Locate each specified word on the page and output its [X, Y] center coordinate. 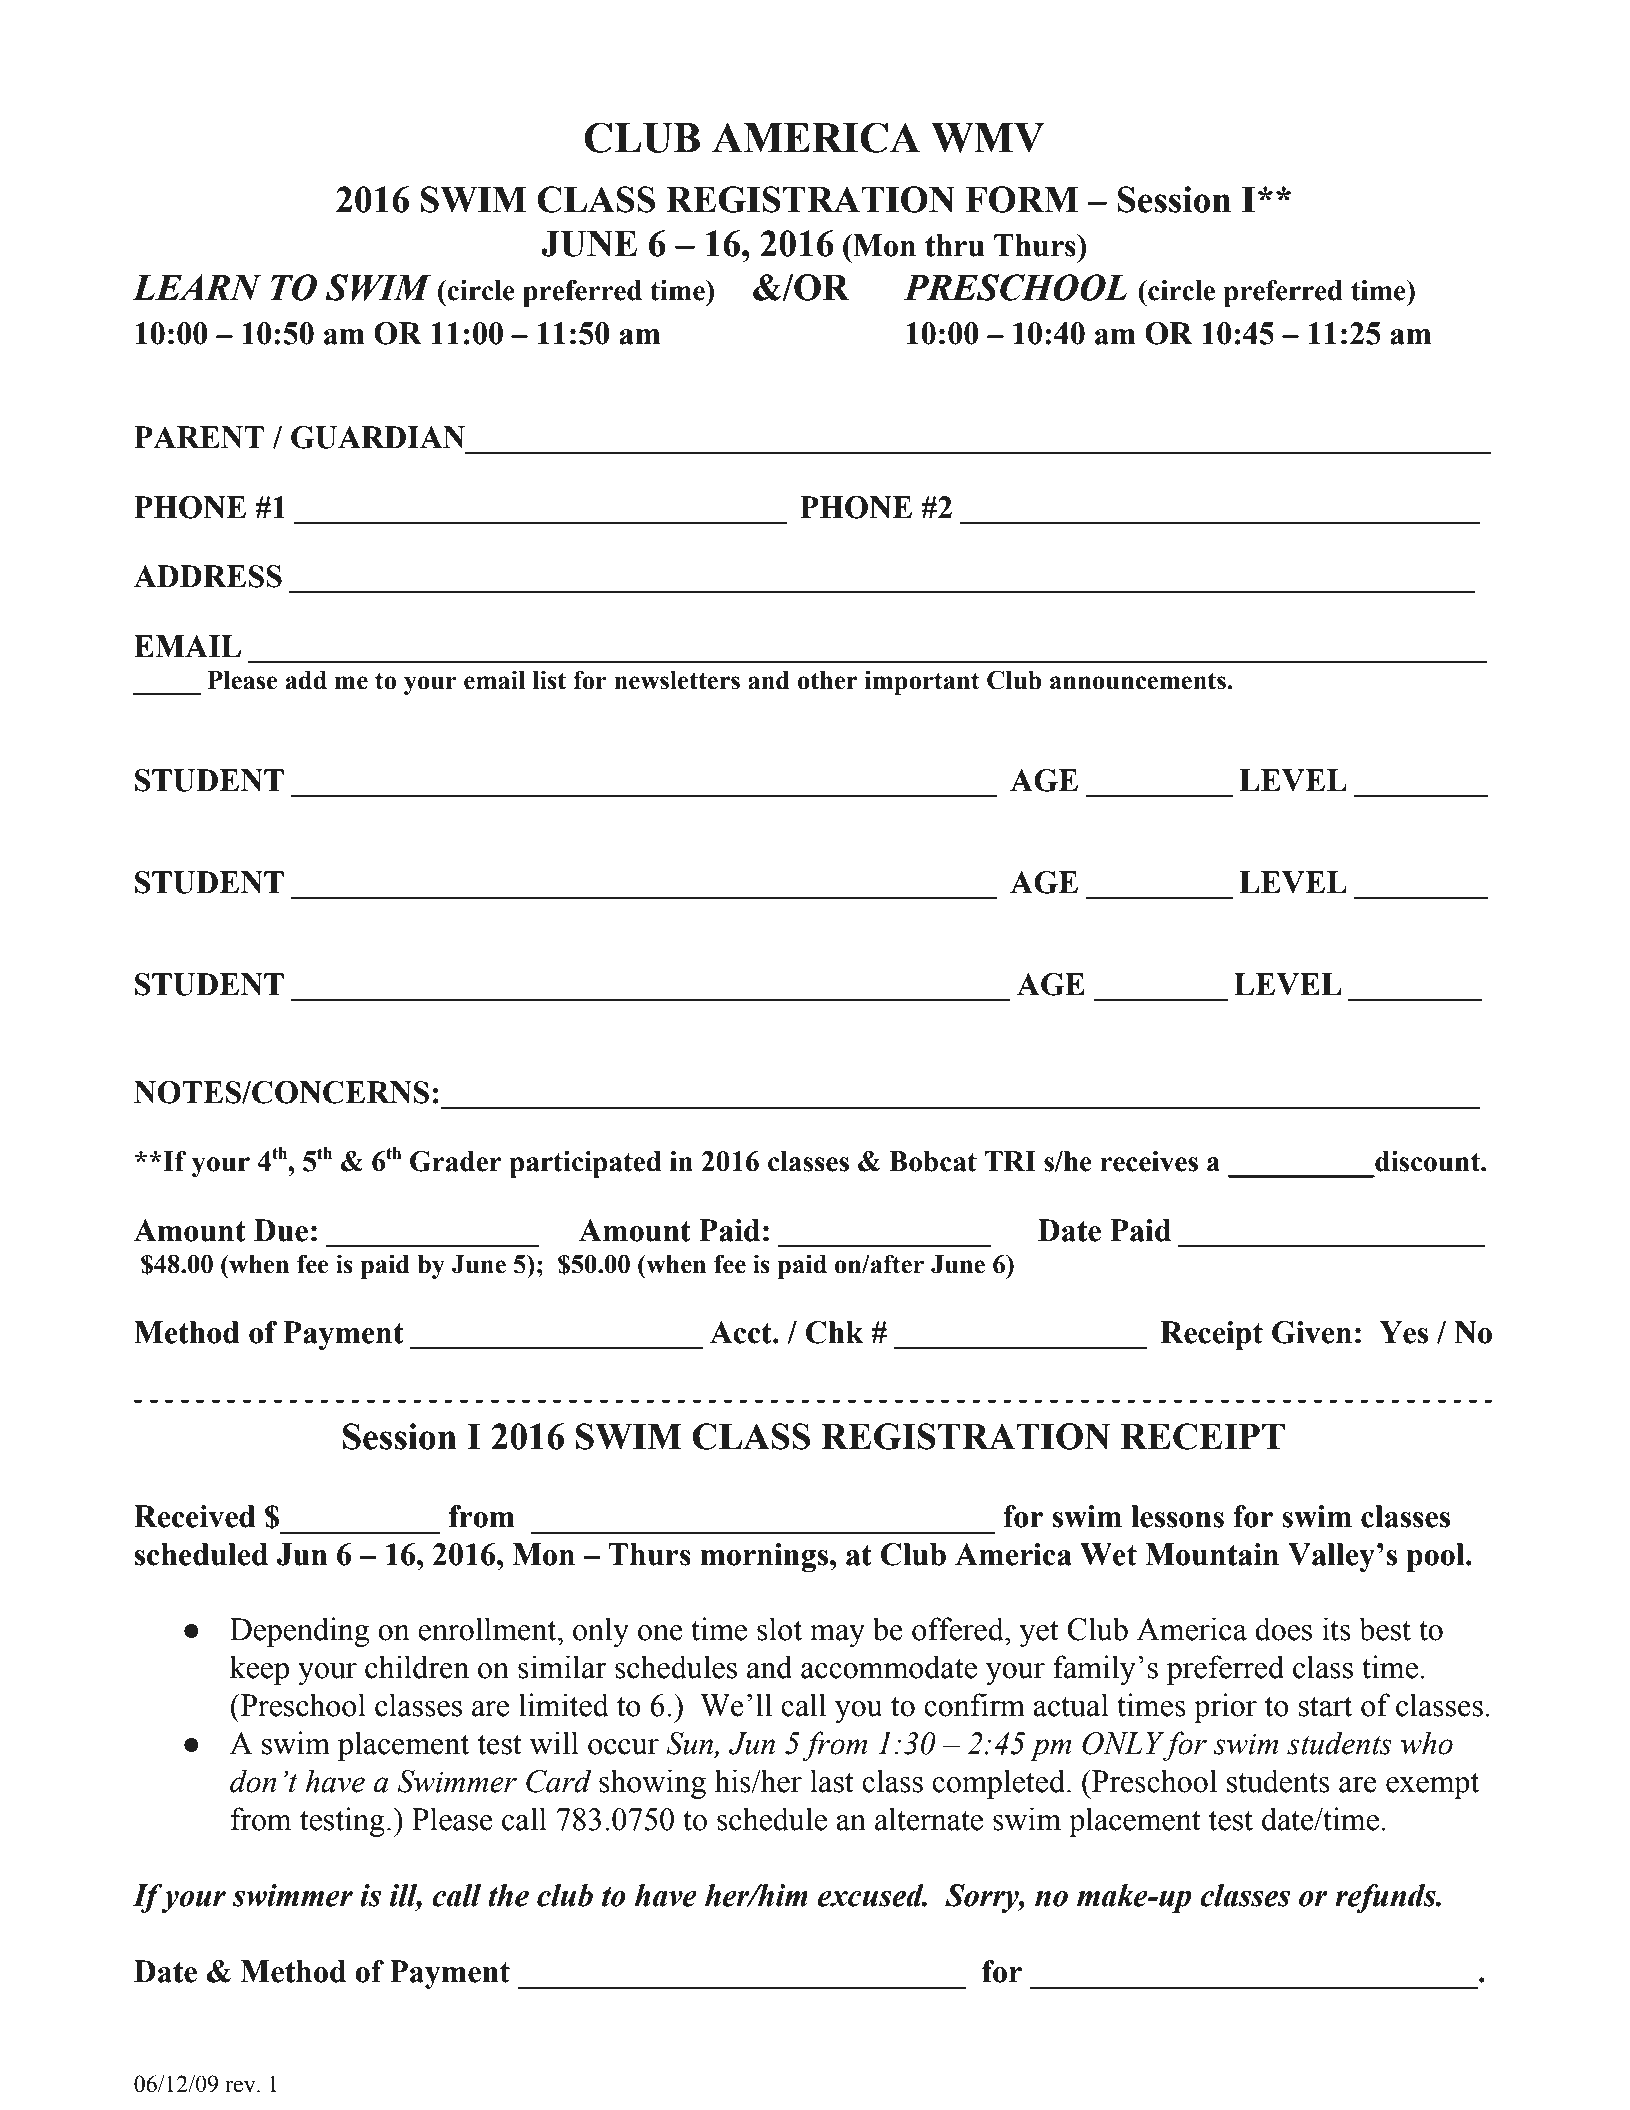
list [549, 680]
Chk [835, 1332]
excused [872, 1895]
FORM [1022, 199]
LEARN [196, 287]
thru [954, 245]
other [827, 680]
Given [1312, 1332]
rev [241, 2086]
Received [195, 1516]
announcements [1139, 681]
